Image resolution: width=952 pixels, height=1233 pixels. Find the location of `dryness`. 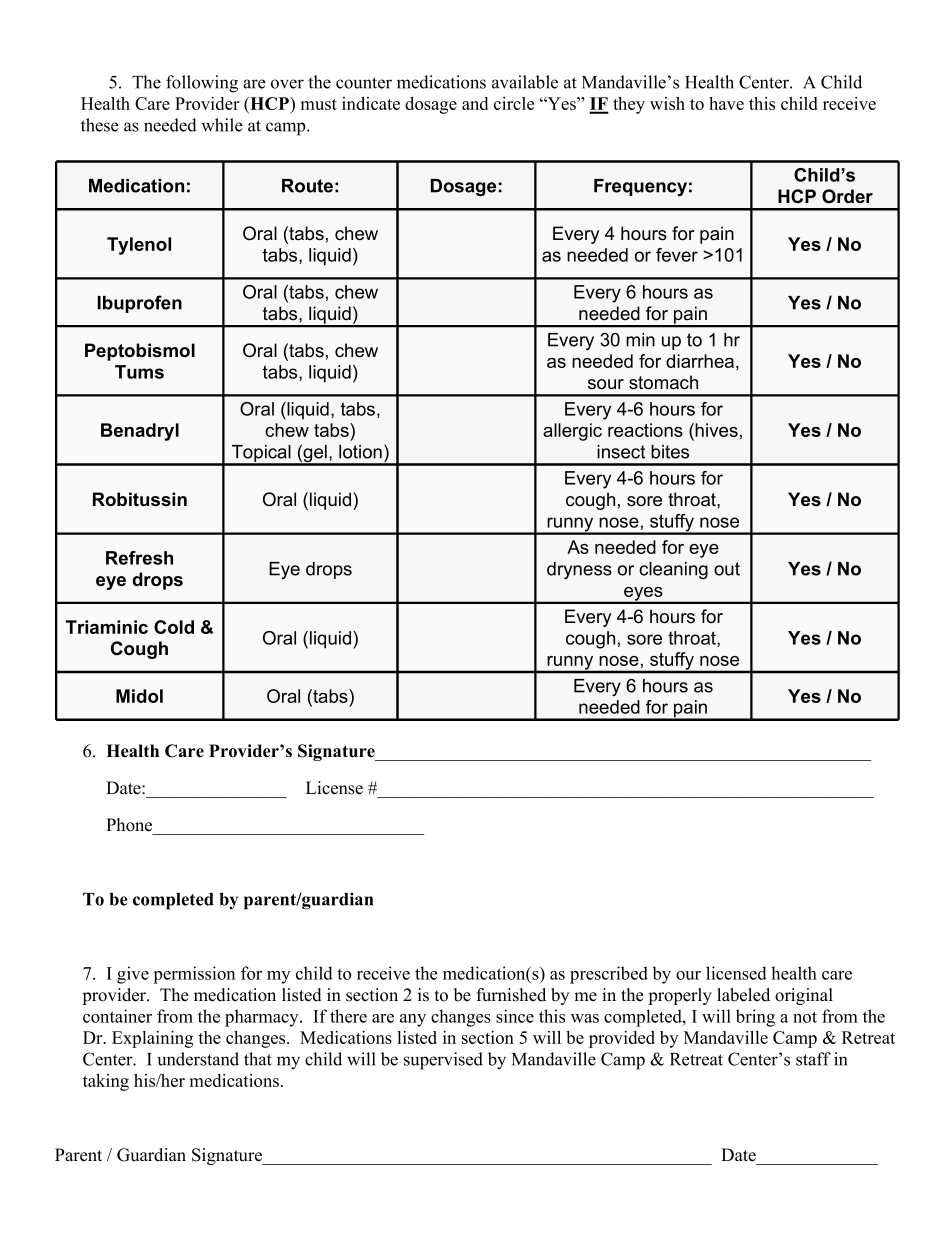

dryness is located at coordinates (579, 570).
